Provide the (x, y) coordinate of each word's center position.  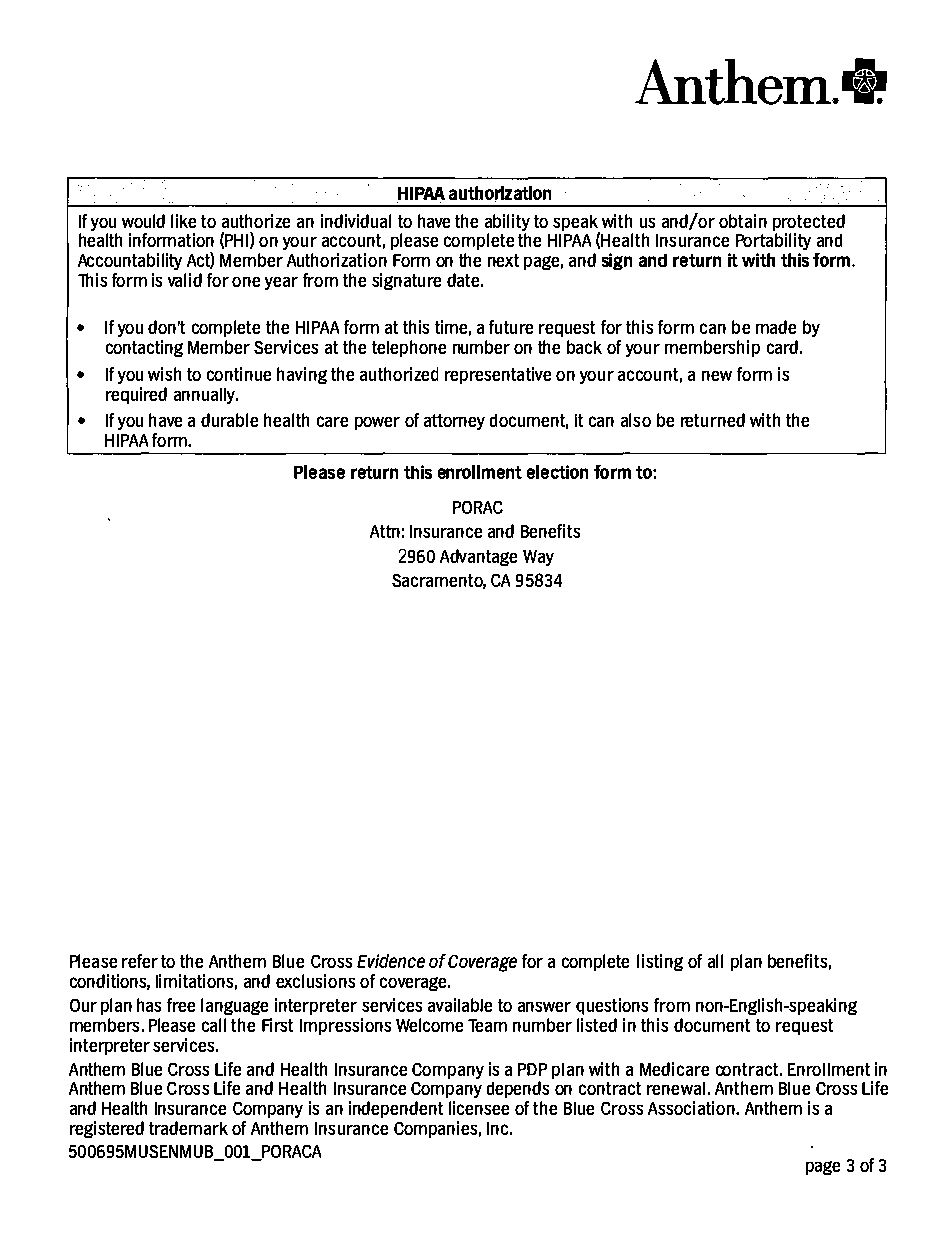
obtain (743, 221)
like (183, 221)
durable (229, 420)
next (503, 260)
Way (538, 558)
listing (660, 962)
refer (140, 961)
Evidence (391, 961)
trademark (188, 1128)
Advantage (478, 557)
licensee (479, 1108)
